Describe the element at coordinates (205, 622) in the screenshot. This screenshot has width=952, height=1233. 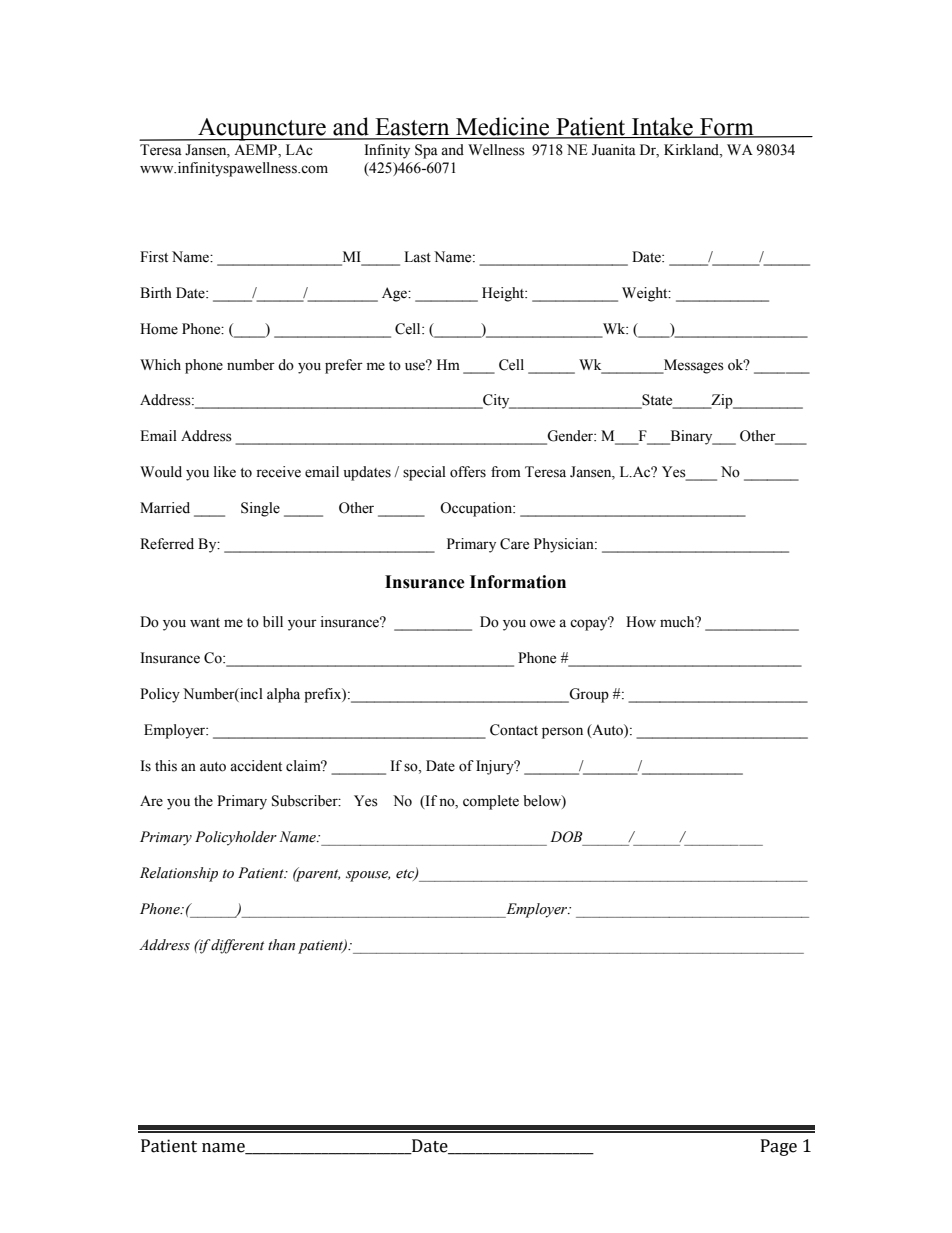
I see `want` at that location.
